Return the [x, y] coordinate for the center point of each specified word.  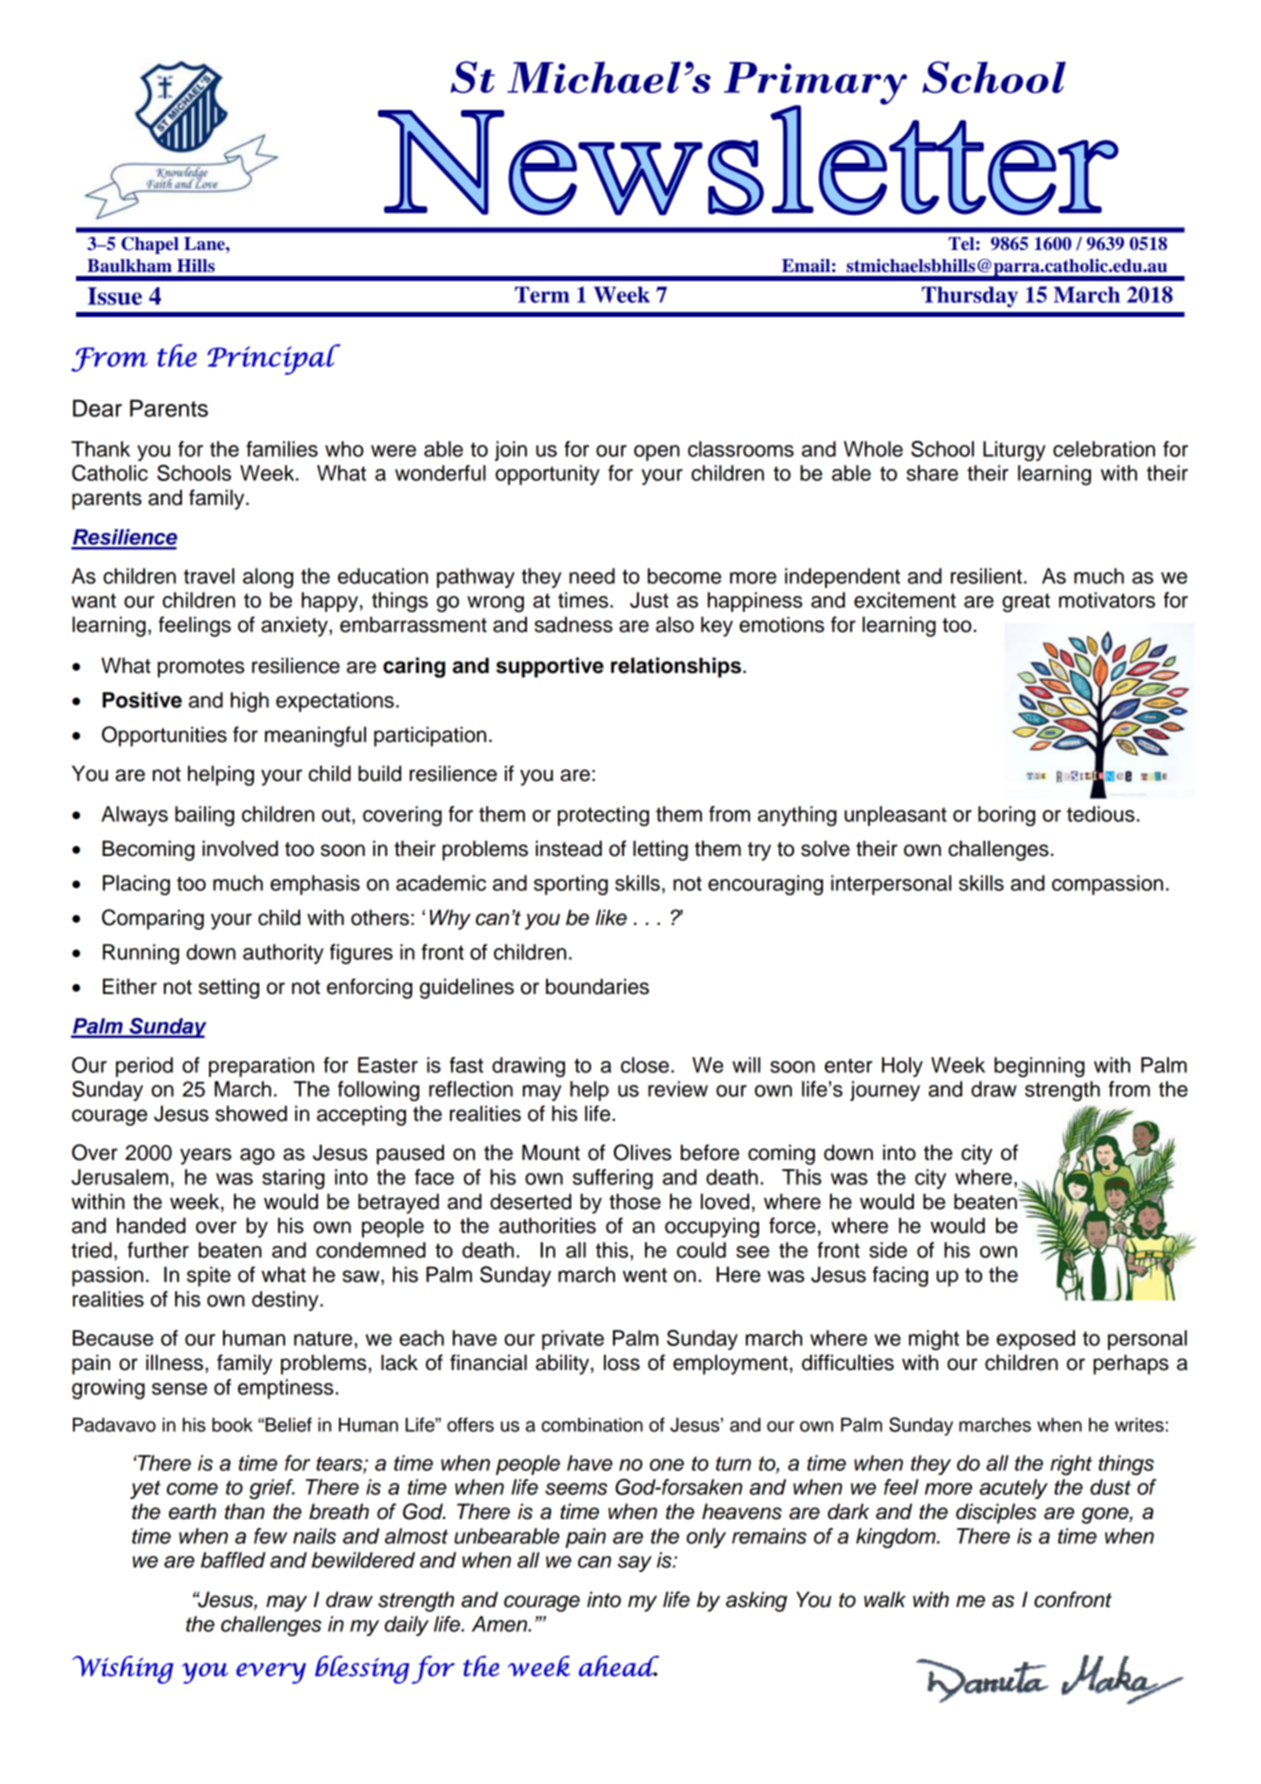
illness [176, 1362]
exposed [1036, 1340]
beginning [1039, 1067]
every [271, 1673]
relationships [677, 667]
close [645, 1065]
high [250, 702]
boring [1006, 816]
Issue [115, 296]
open [657, 453]
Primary [815, 84]
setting [229, 988]
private [573, 1340]
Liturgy [1014, 451]
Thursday [970, 297]
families [282, 449]
